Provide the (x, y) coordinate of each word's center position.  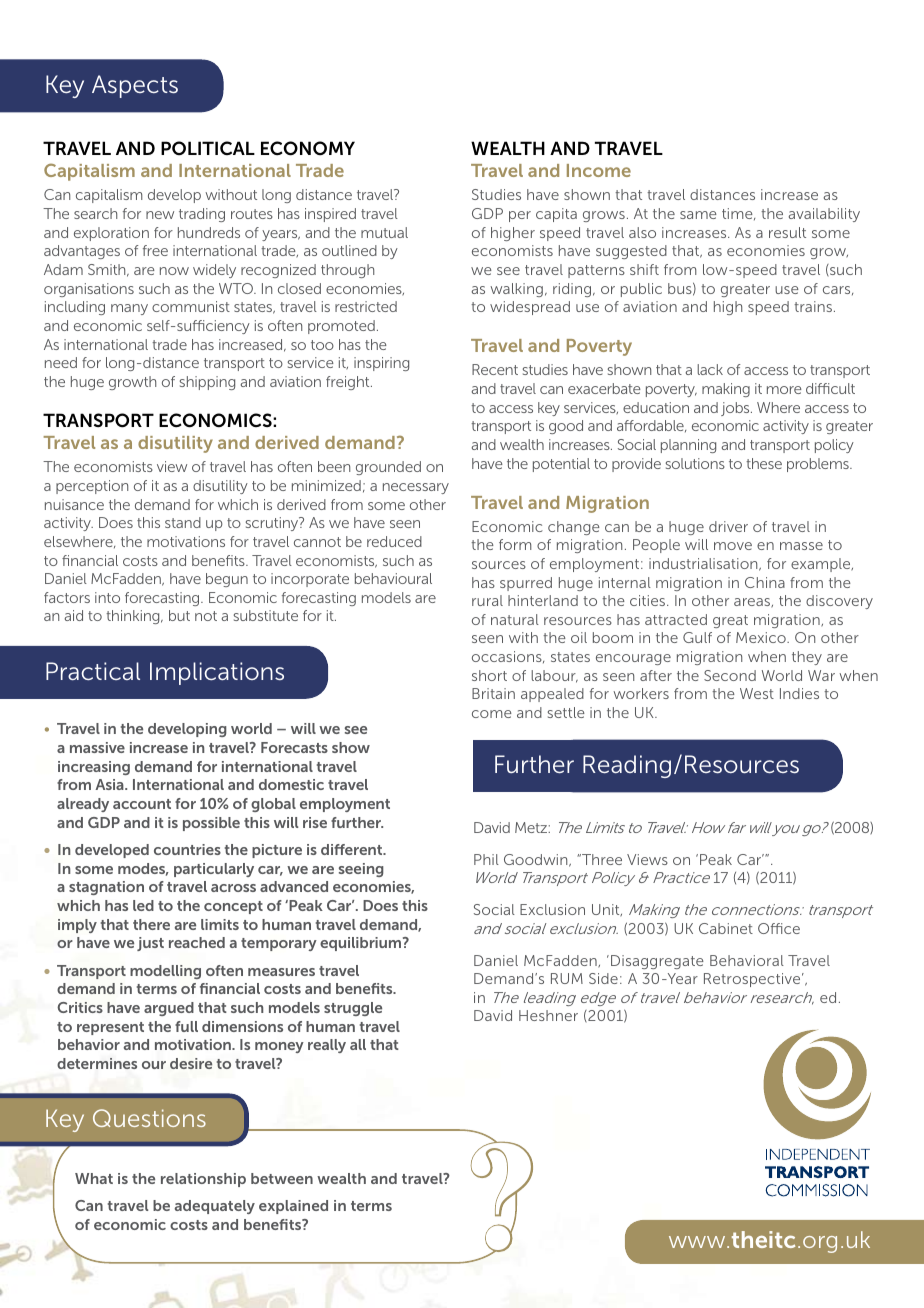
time (738, 214)
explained (293, 1207)
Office (779, 928)
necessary (416, 488)
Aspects (135, 86)
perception (92, 487)
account (142, 804)
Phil (486, 859)
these (764, 463)
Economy (308, 148)
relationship (203, 1180)
